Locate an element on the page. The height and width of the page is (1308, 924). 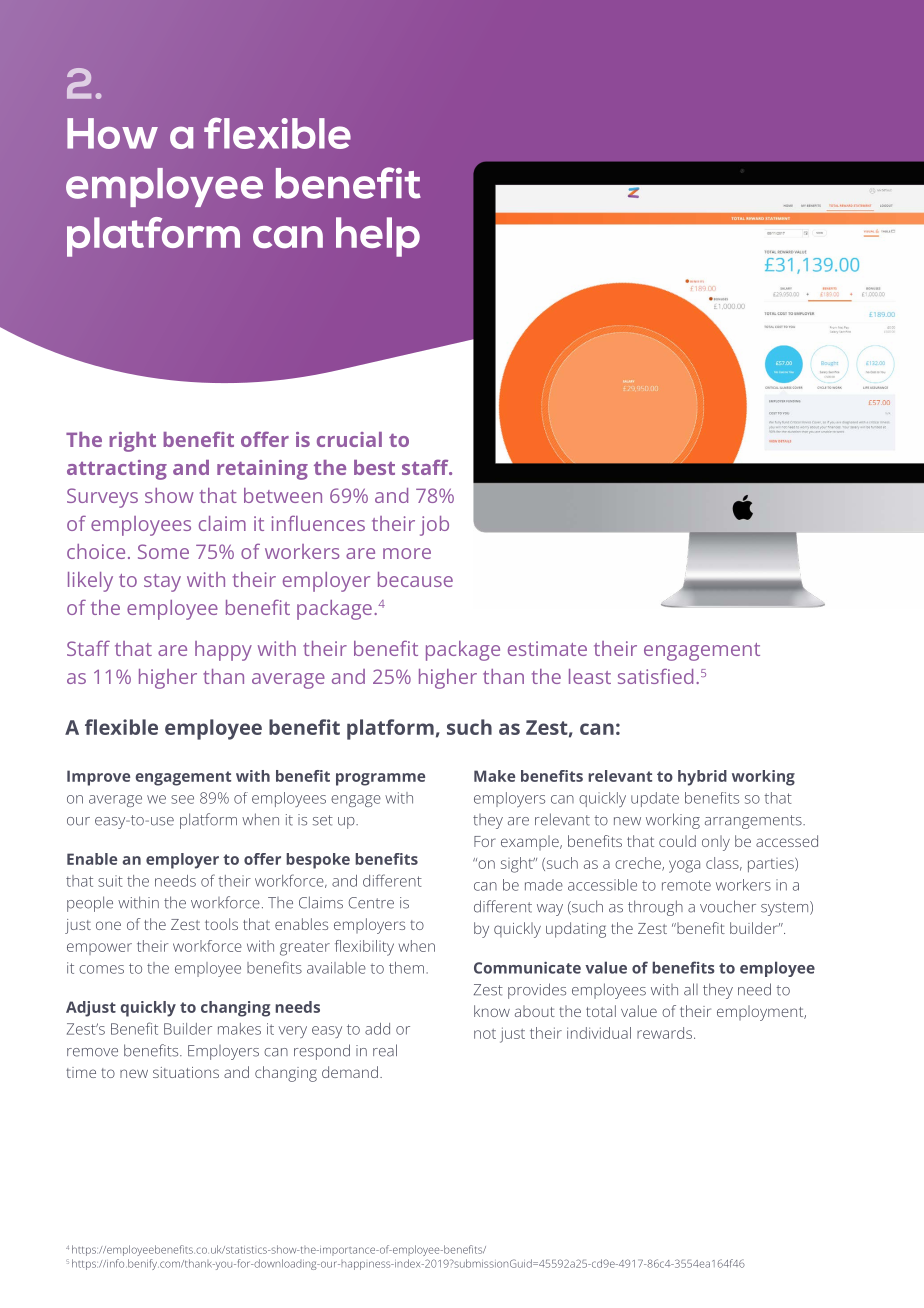
help is located at coordinates (378, 237).
